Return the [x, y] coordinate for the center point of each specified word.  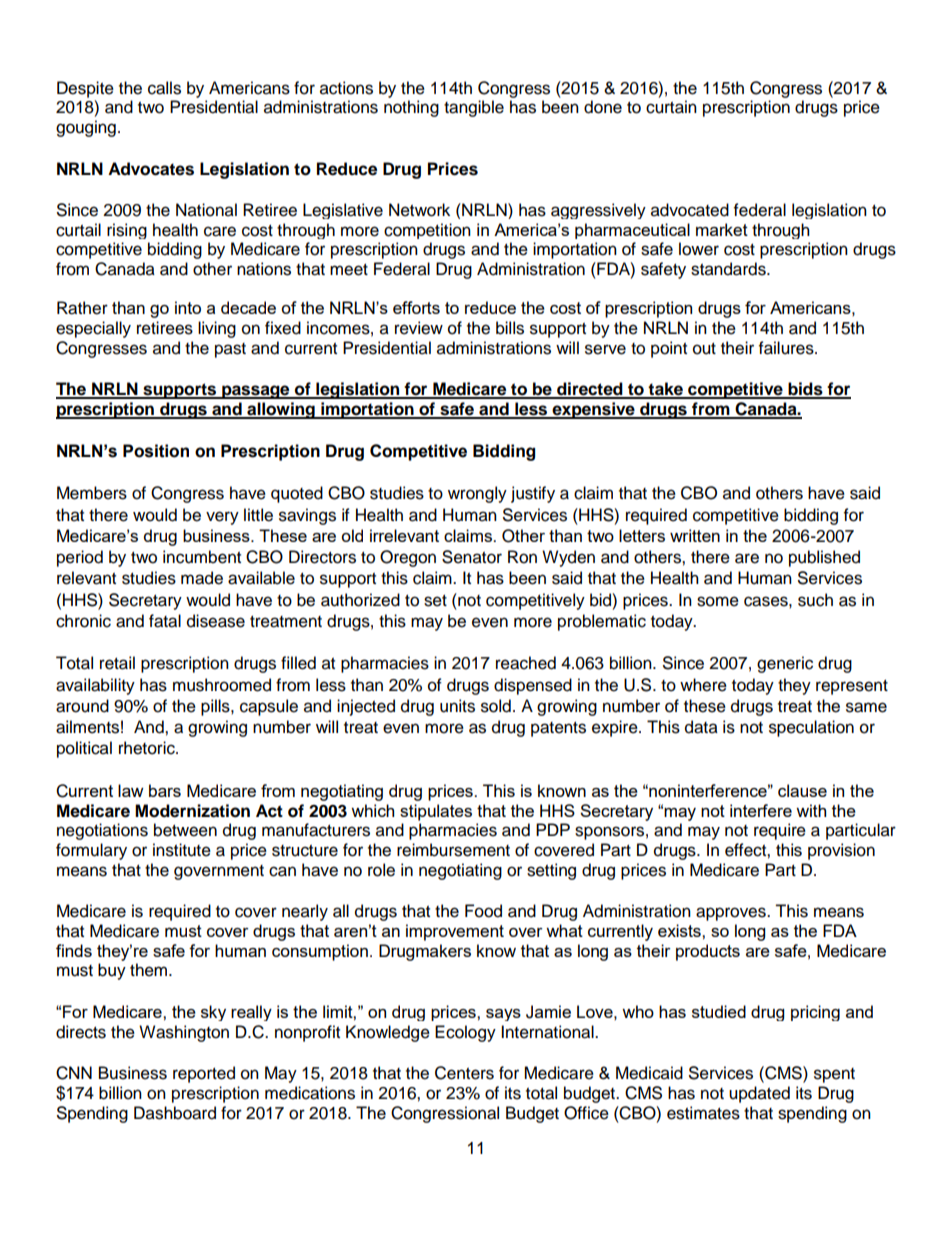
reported [204, 1074]
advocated [690, 210]
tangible [474, 108]
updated [759, 1094]
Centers [464, 1073]
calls [164, 88]
